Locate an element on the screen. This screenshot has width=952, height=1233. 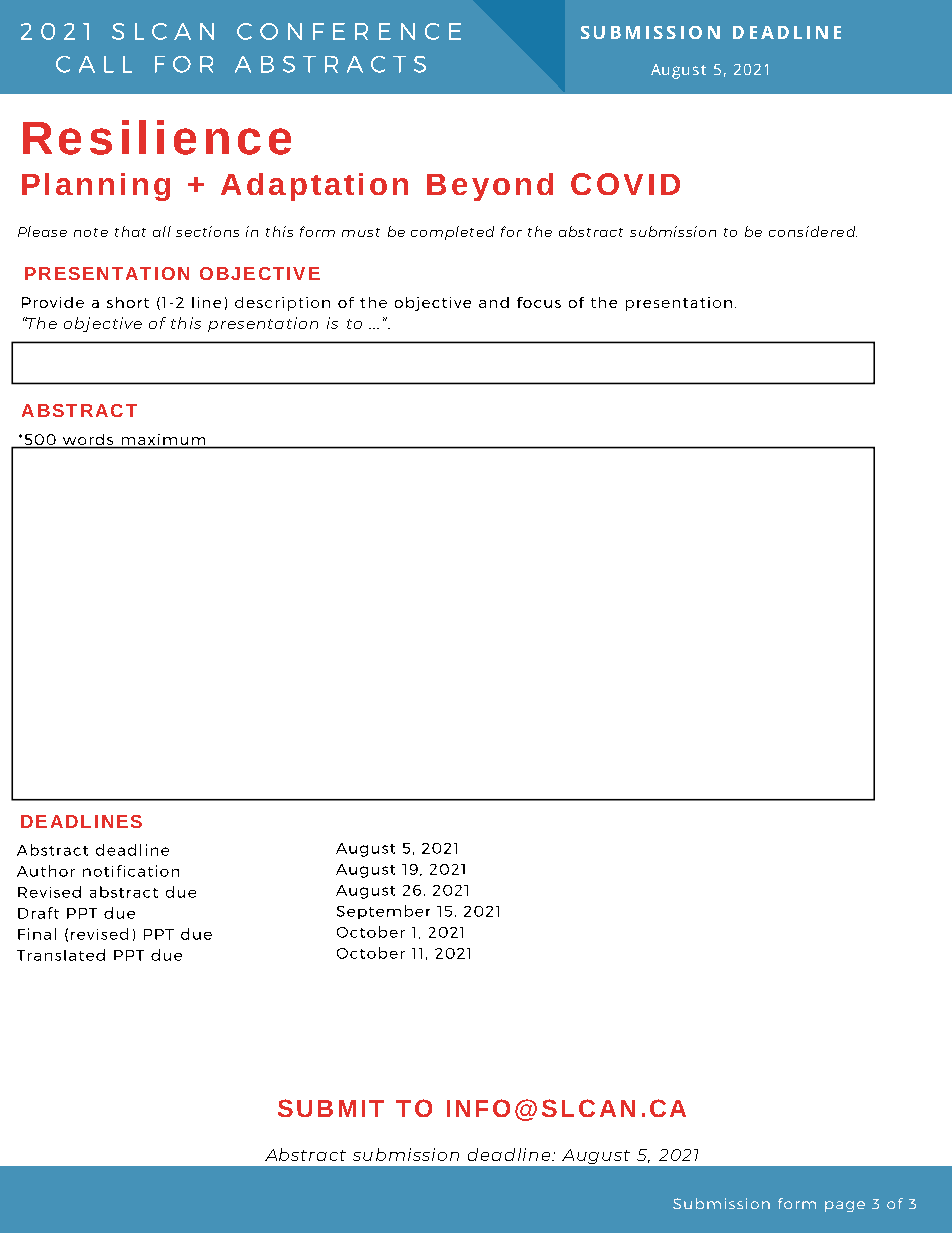
that is located at coordinates (130, 231).
